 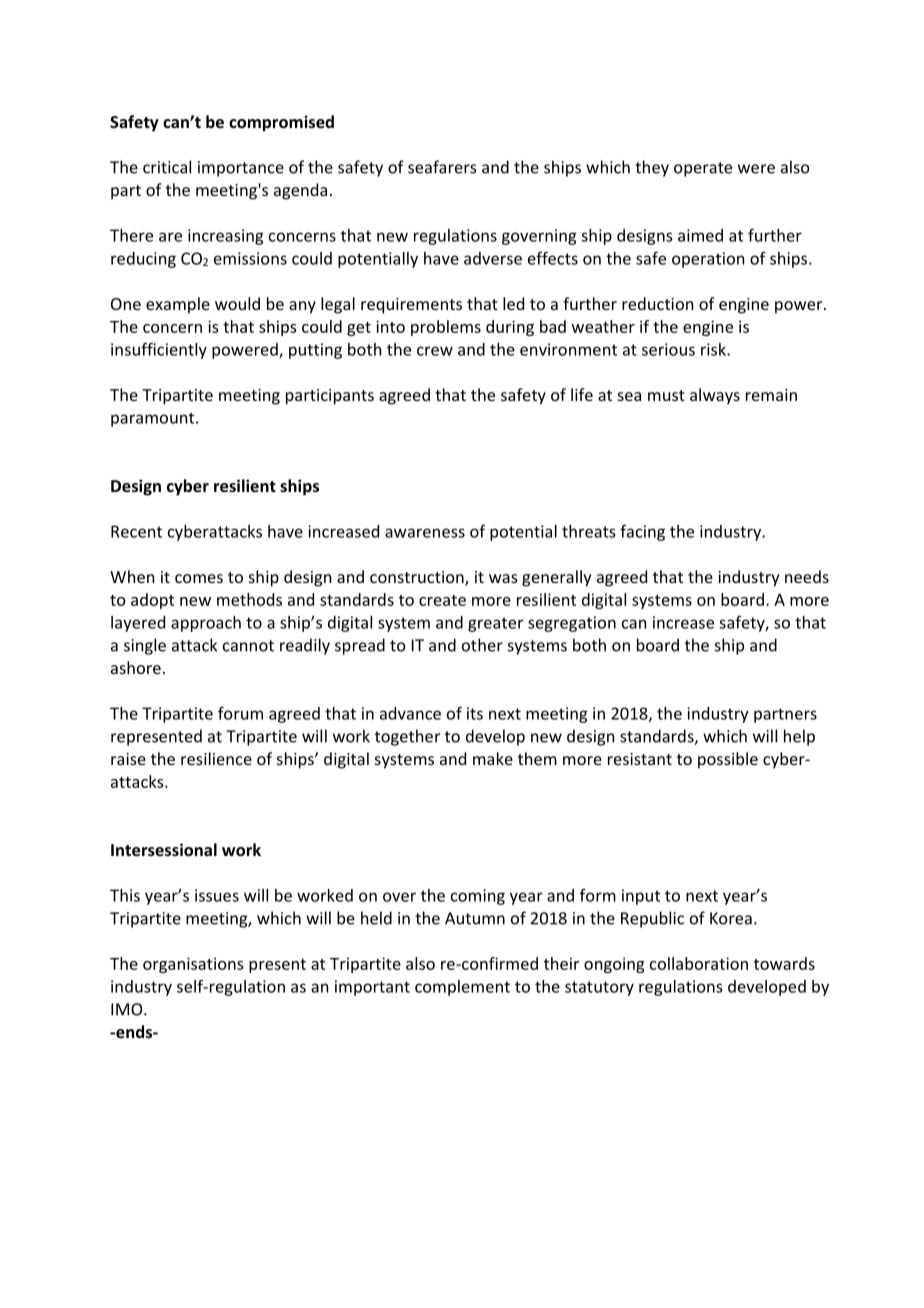 I want to click on operate, so click(x=703, y=169).
